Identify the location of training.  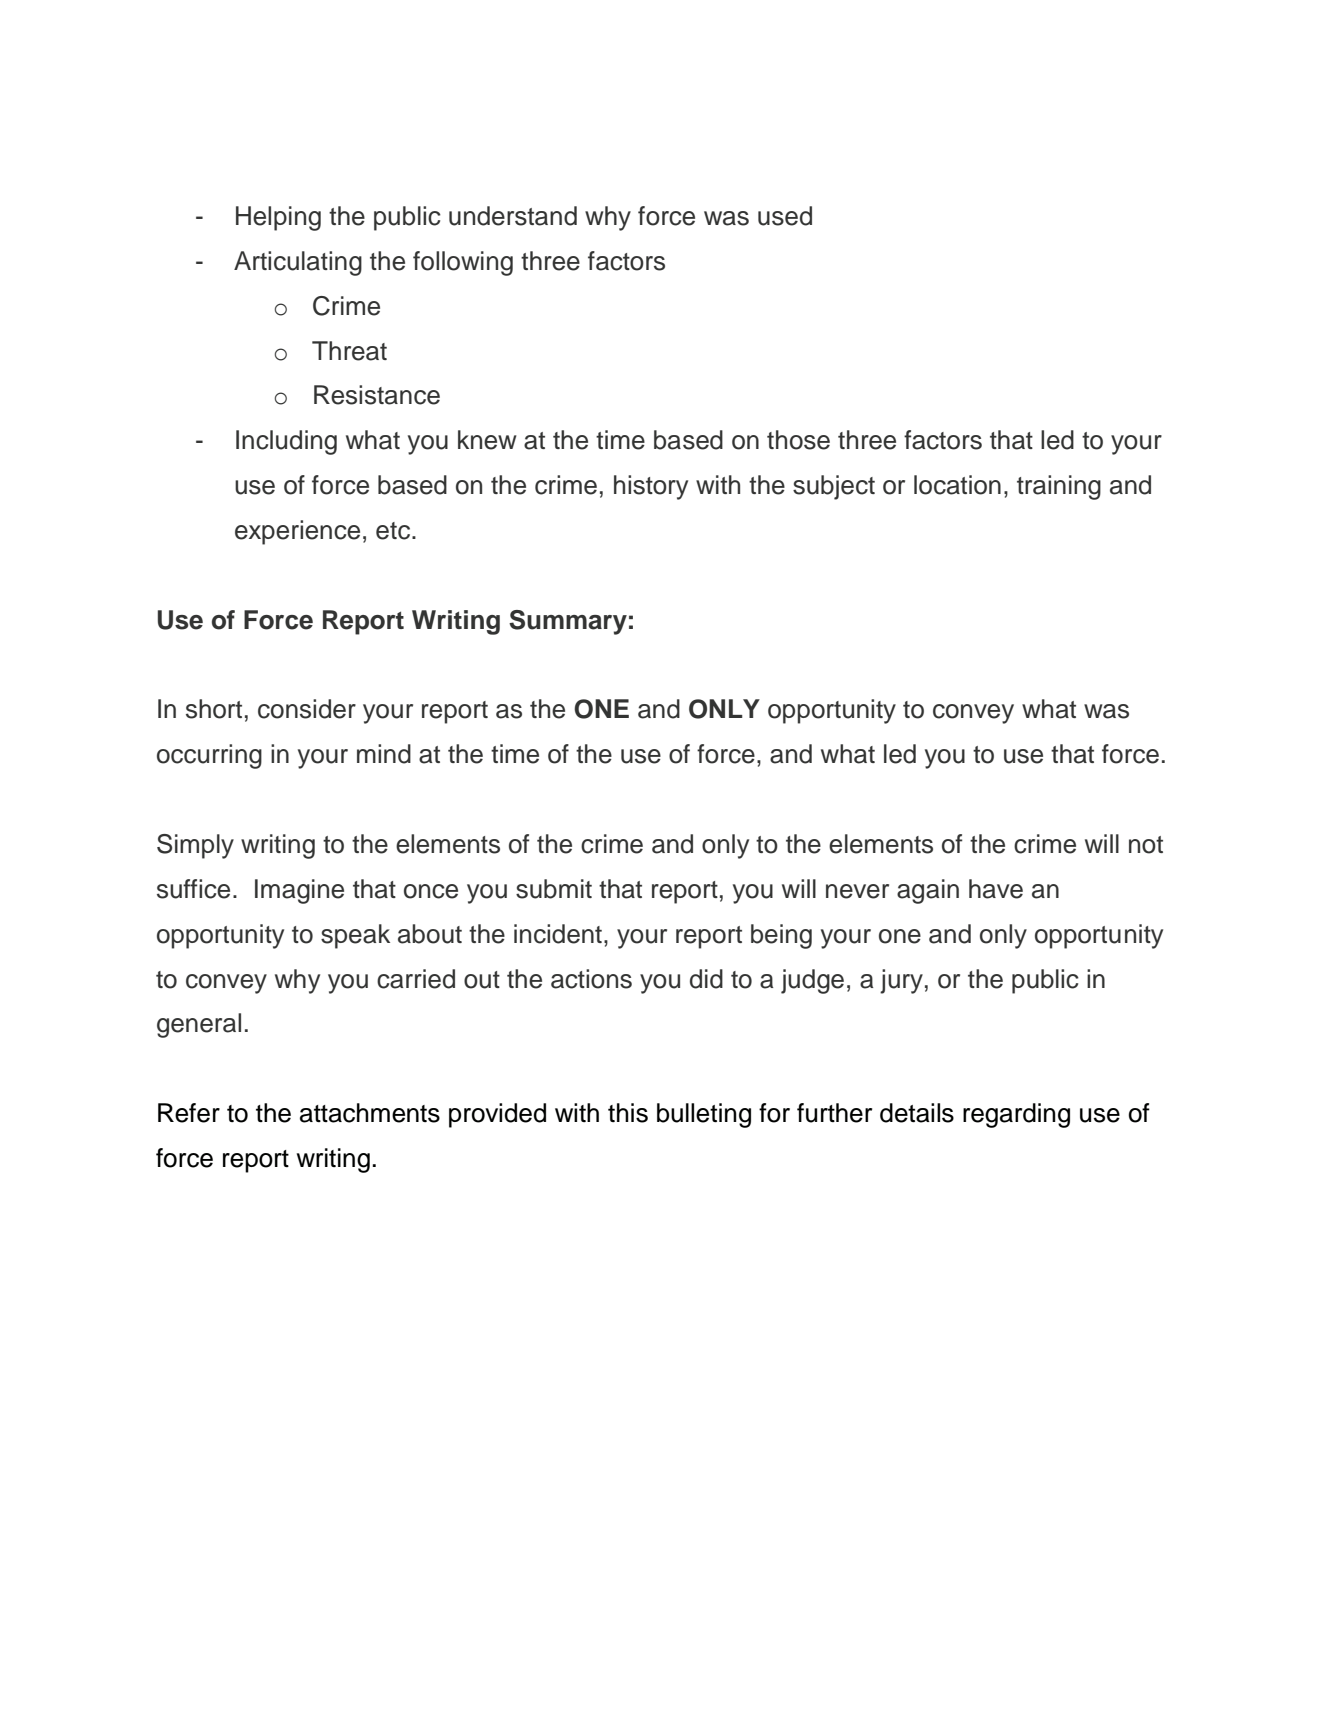
(1059, 487).
